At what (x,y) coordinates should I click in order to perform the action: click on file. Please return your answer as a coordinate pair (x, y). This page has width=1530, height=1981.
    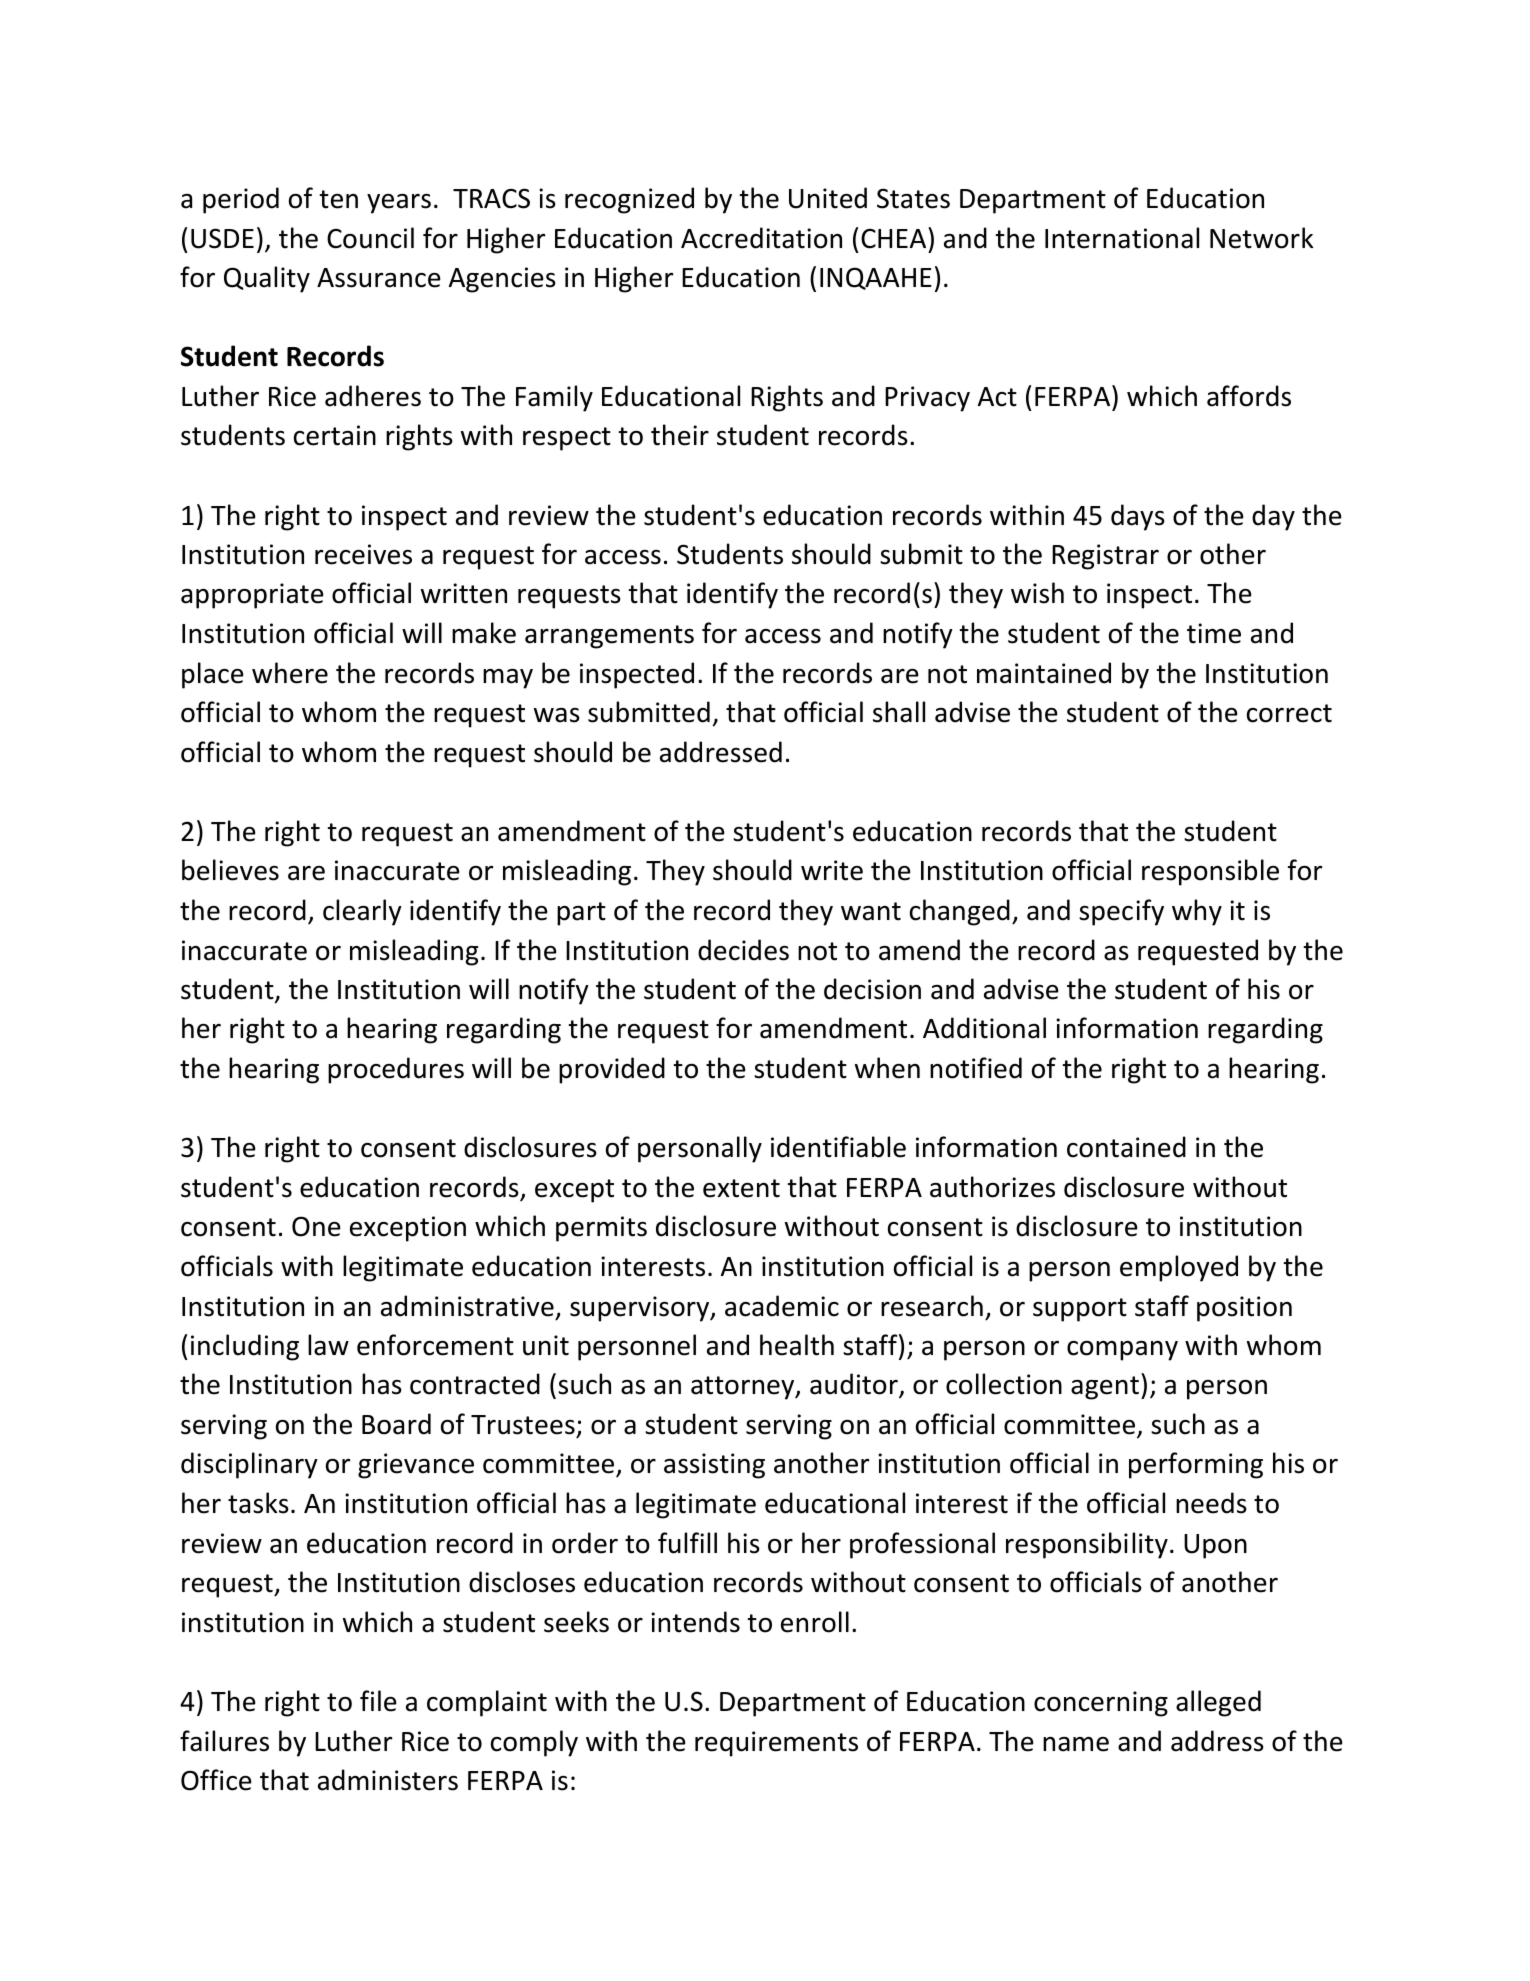
    Looking at the image, I should click on (378, 1701).
